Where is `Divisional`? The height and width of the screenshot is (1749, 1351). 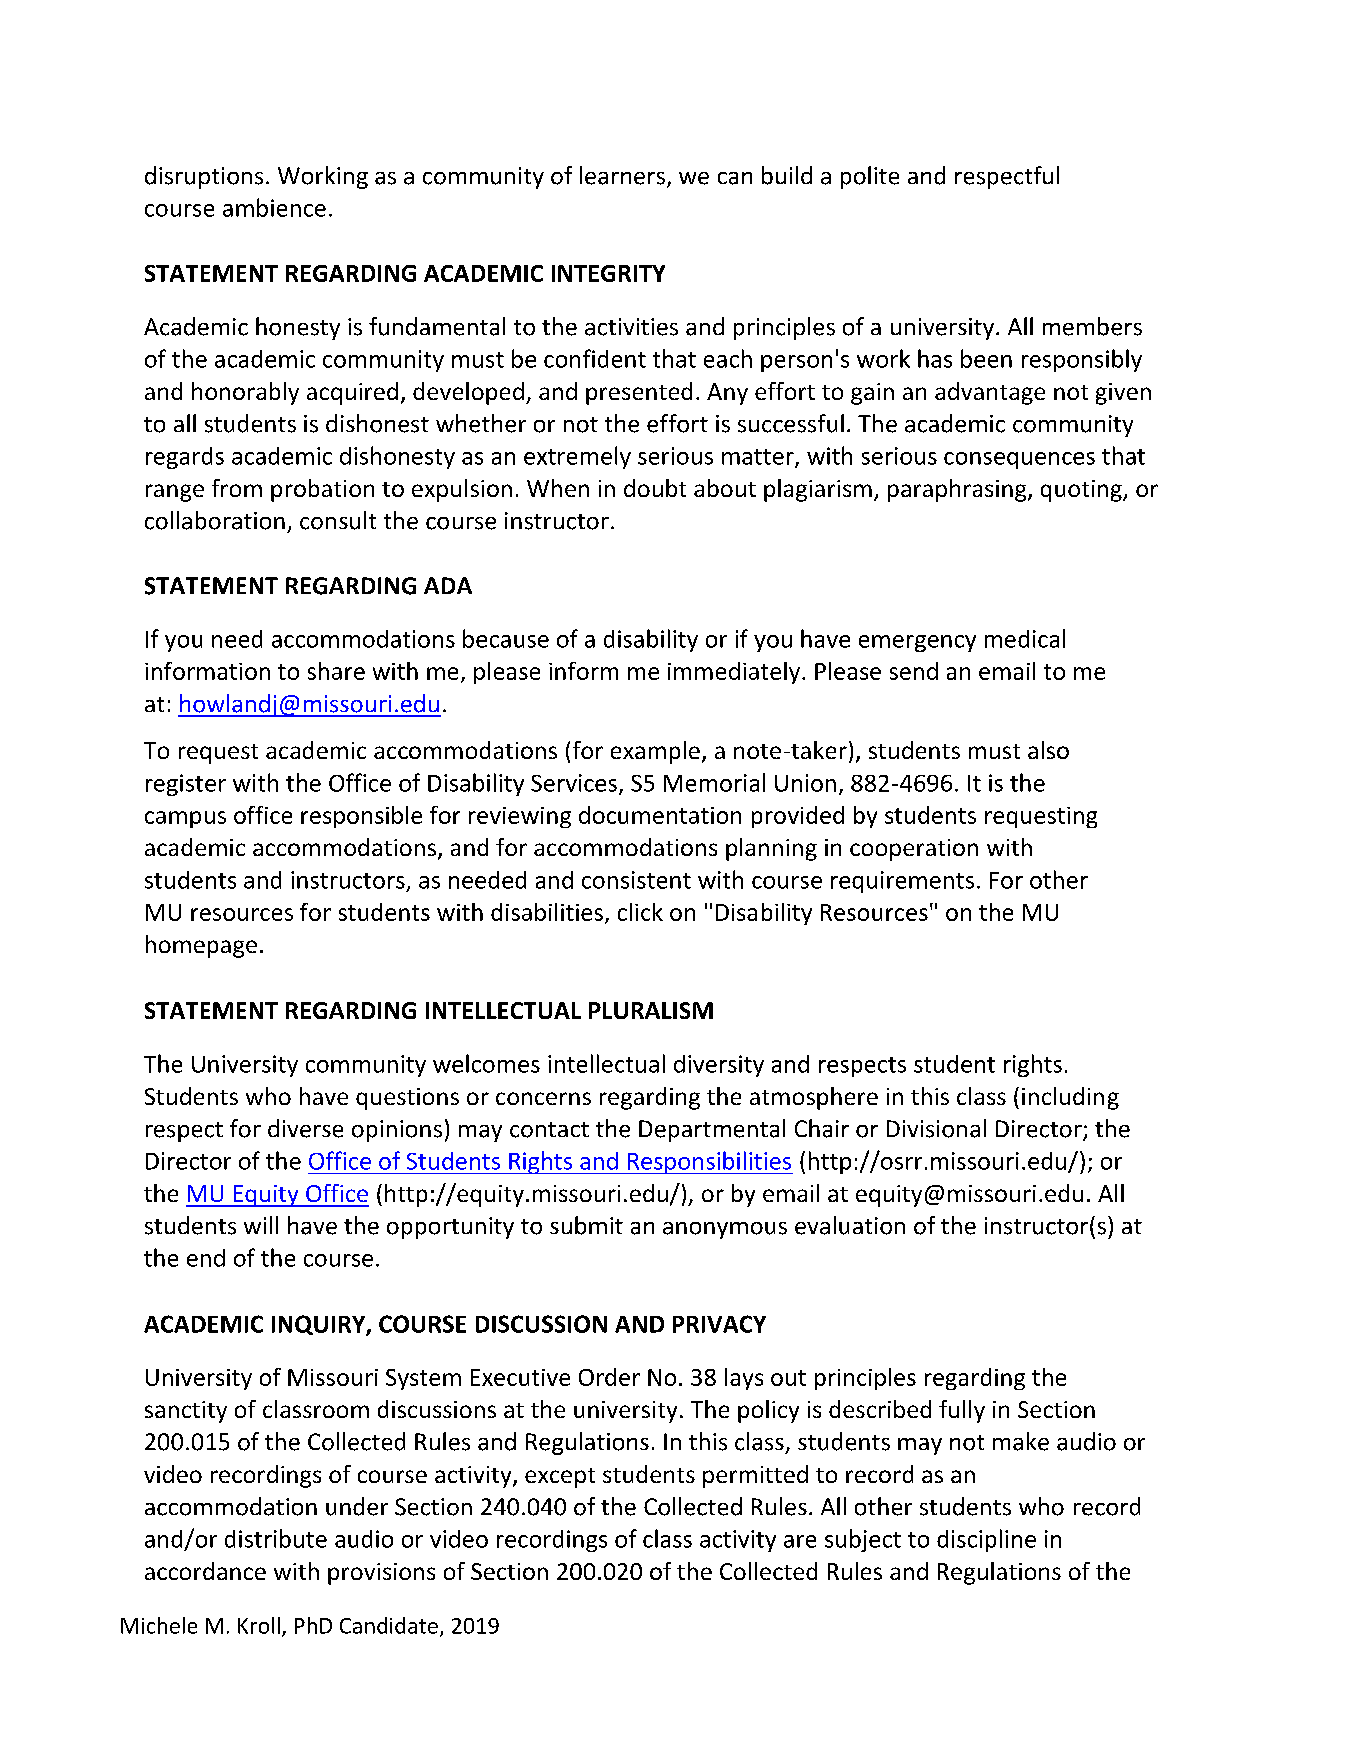 Divisional is located at coordinates (936, 1128).
